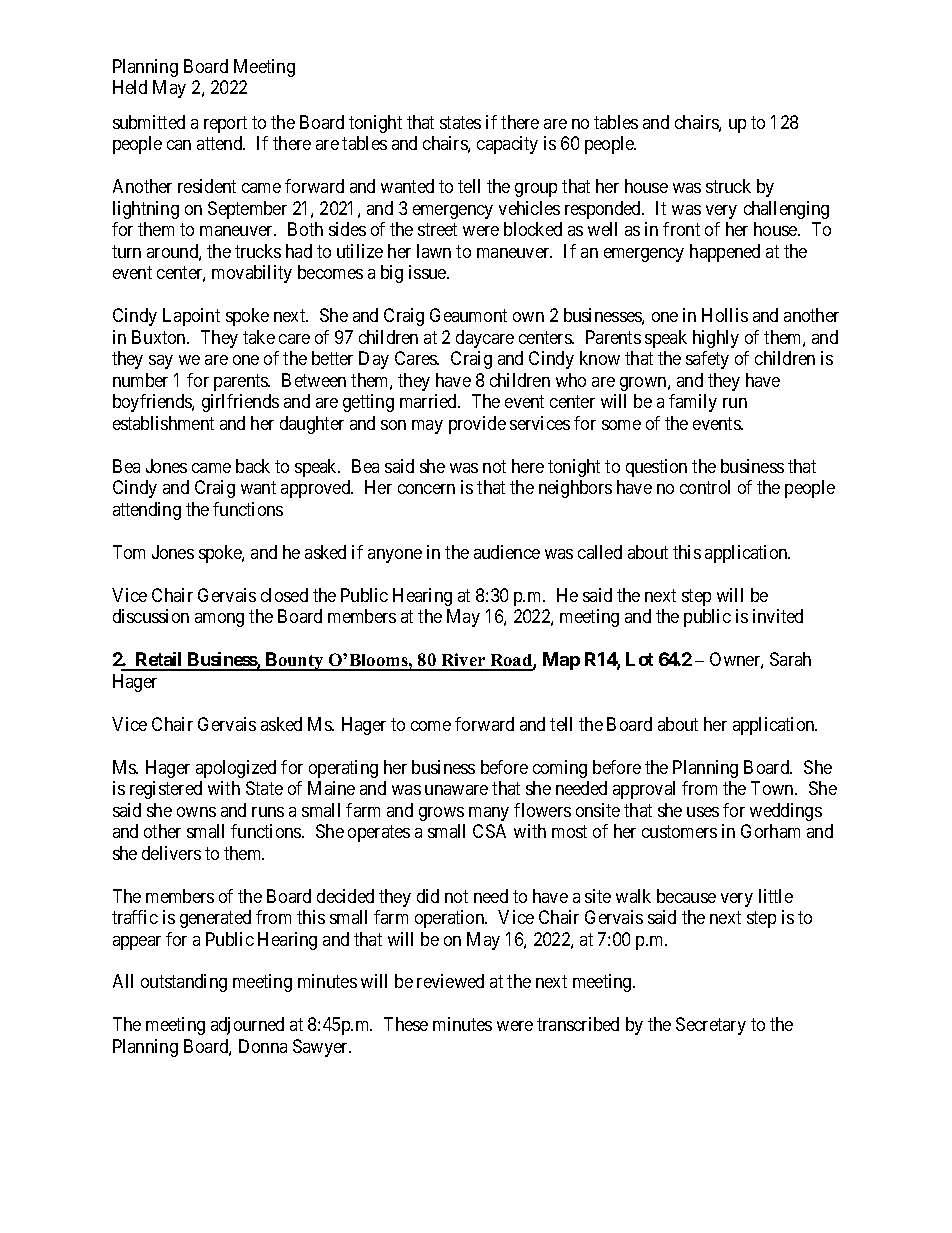 The width and height of the screenshot is (952, 1233). Describe the element at coordinates (456, 790) in the screenshot. I see `unaware` at that location.
